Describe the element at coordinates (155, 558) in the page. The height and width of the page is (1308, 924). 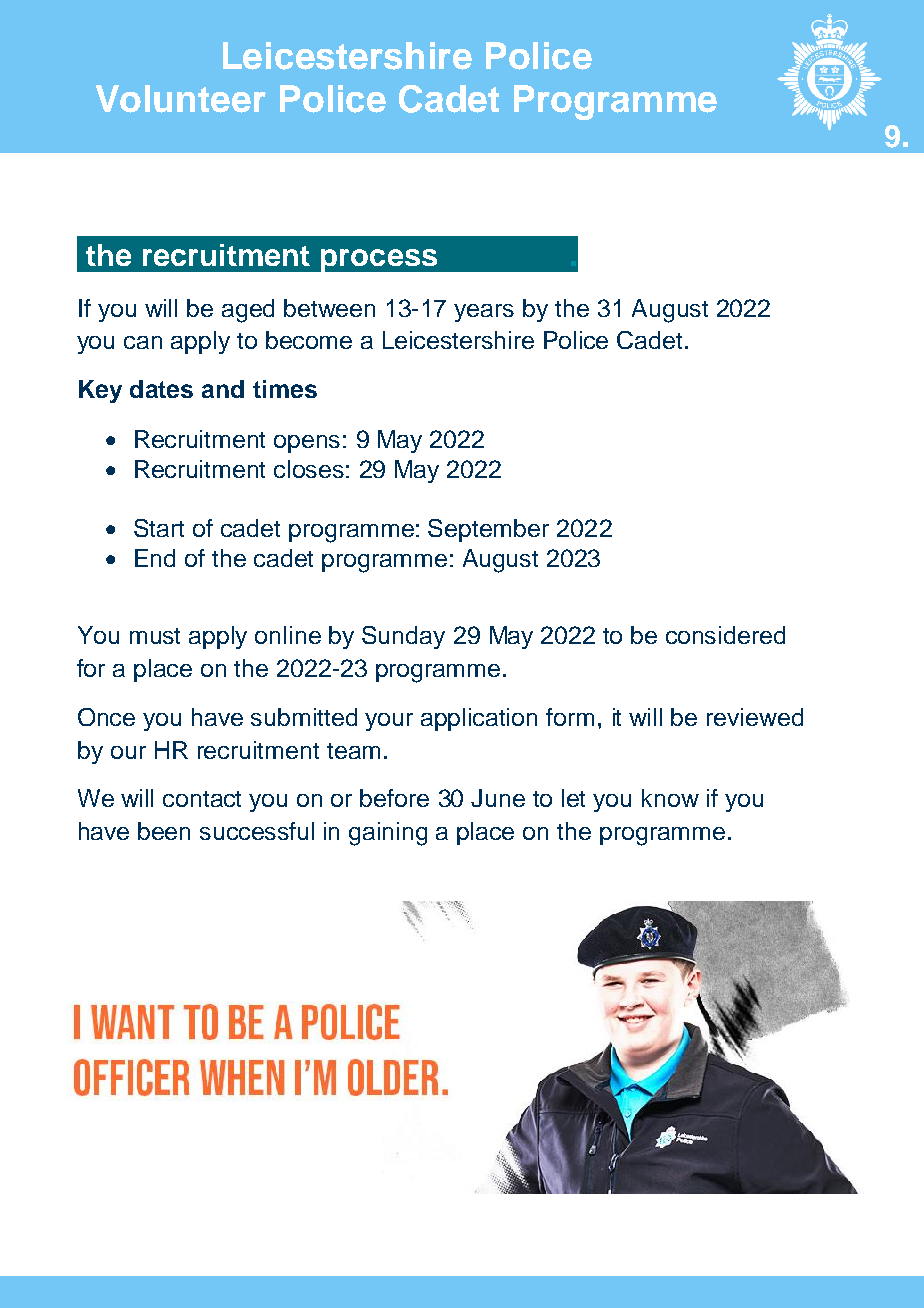
I see `End` at that location.
